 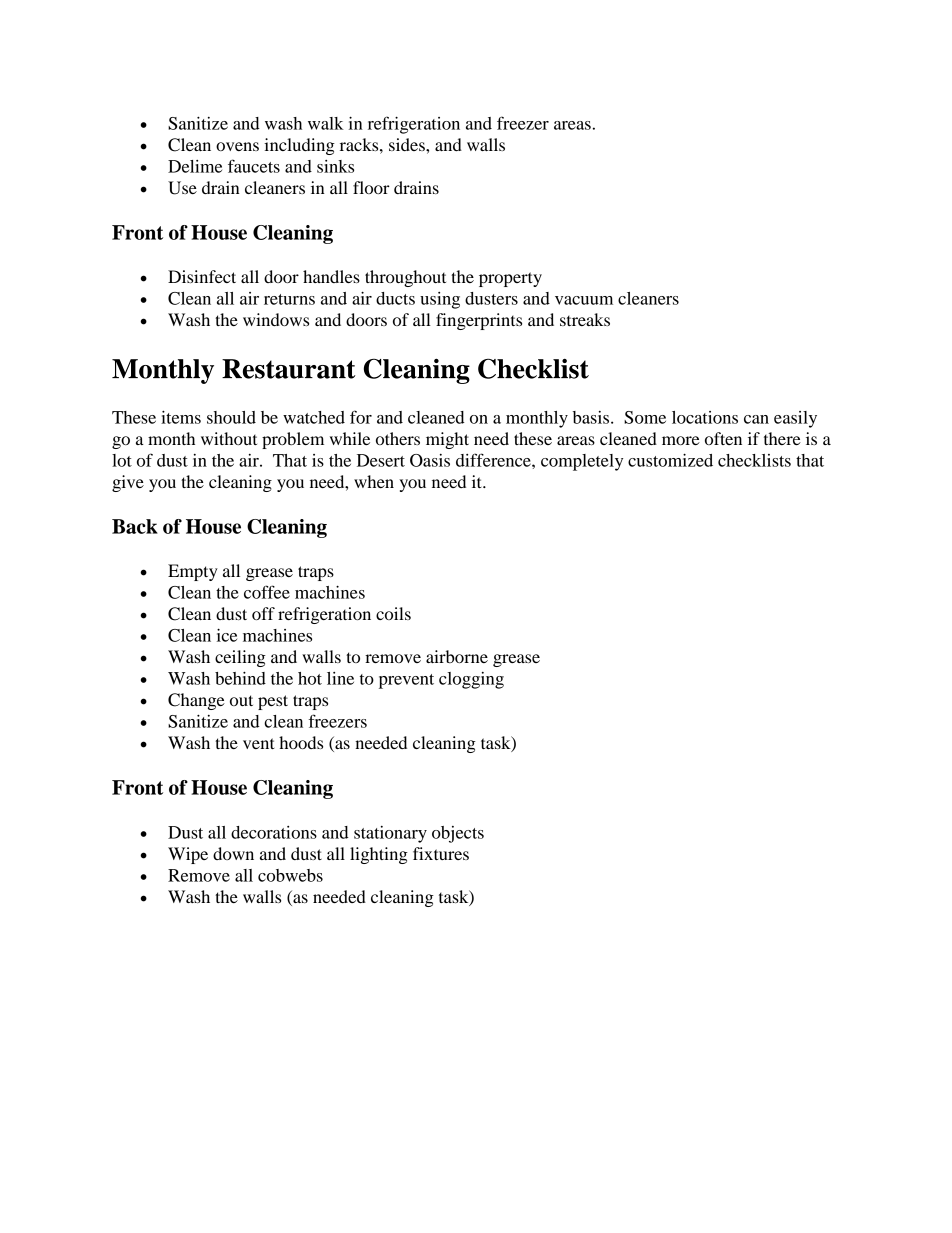 I want to click on airborne, so click(x=457, y=656).
